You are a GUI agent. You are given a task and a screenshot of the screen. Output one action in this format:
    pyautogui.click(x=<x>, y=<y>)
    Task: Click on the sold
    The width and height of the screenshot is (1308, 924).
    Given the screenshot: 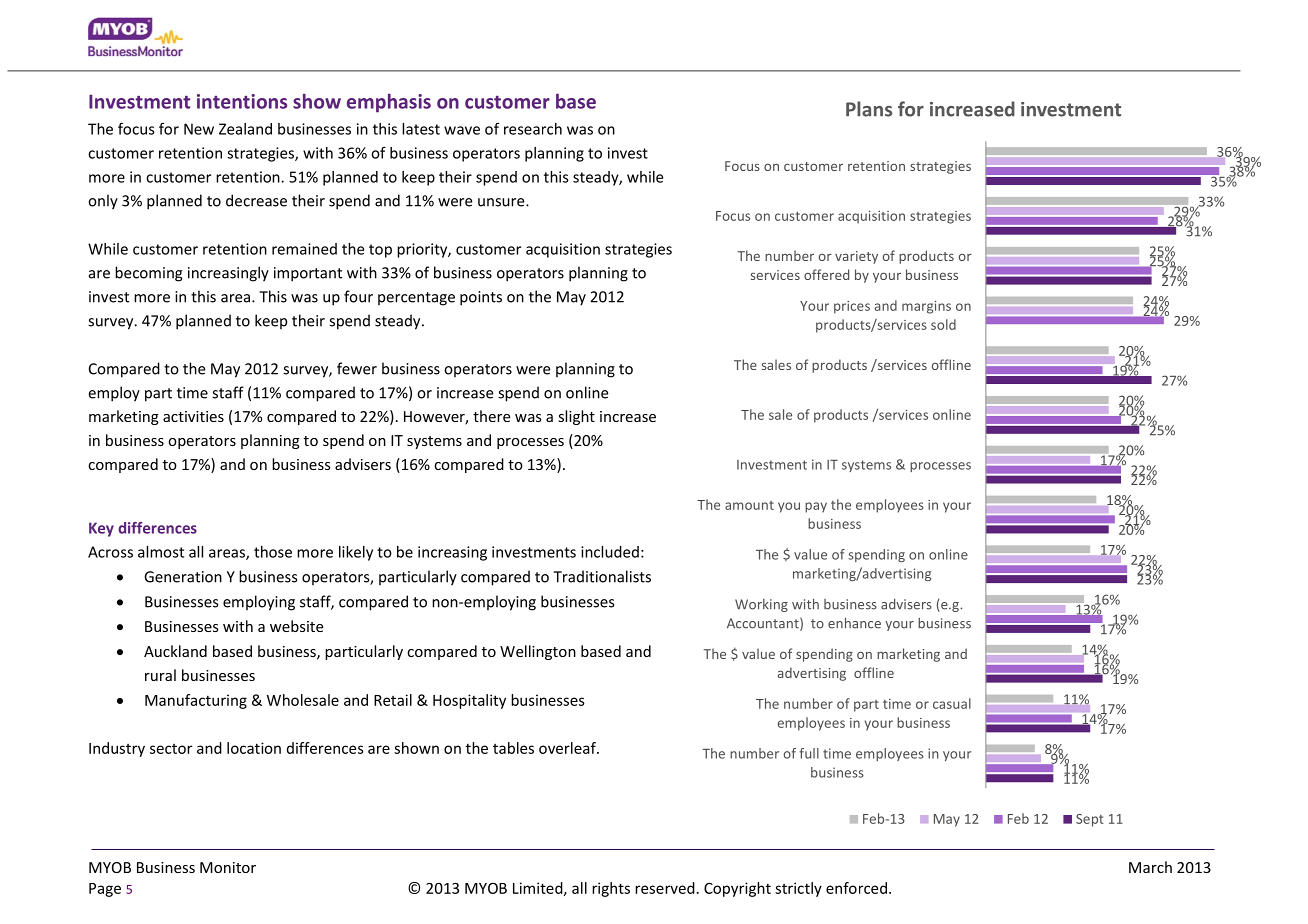 What is the action you would take?
    pyautogui.click(x=943, y=324)
